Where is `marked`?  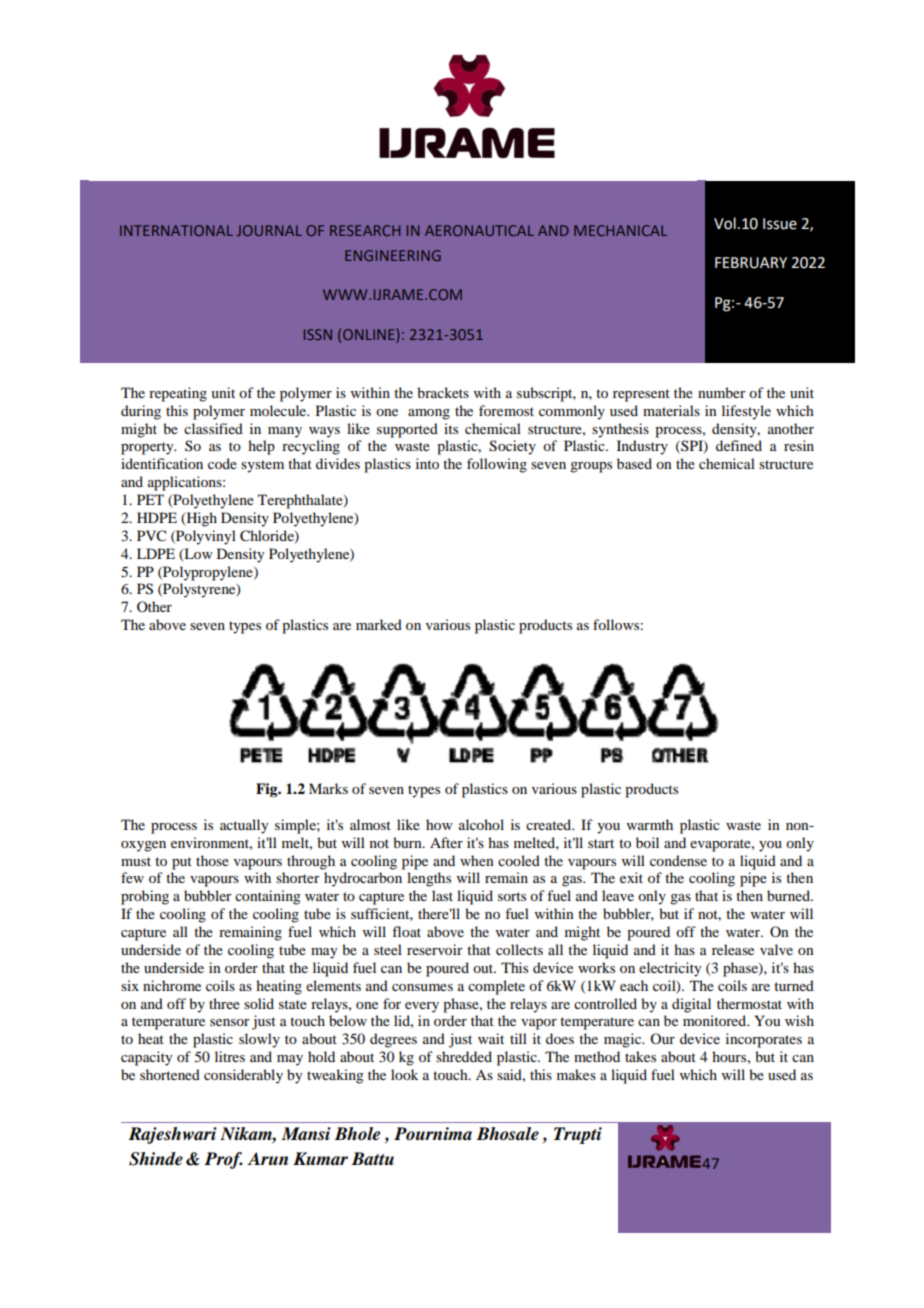 marked is located at coordinates (379, 624).
